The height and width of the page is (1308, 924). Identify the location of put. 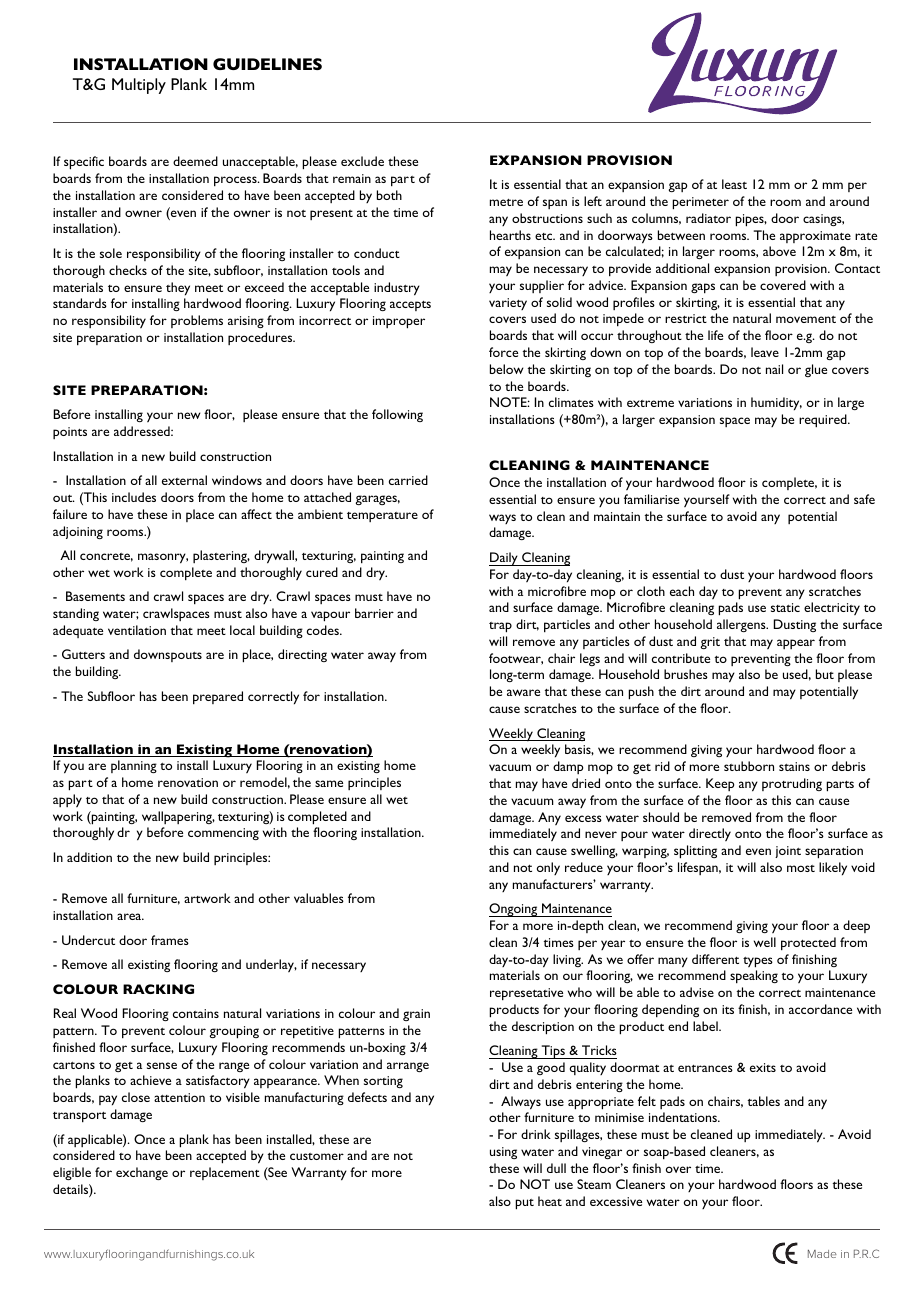
(524, 1204).
